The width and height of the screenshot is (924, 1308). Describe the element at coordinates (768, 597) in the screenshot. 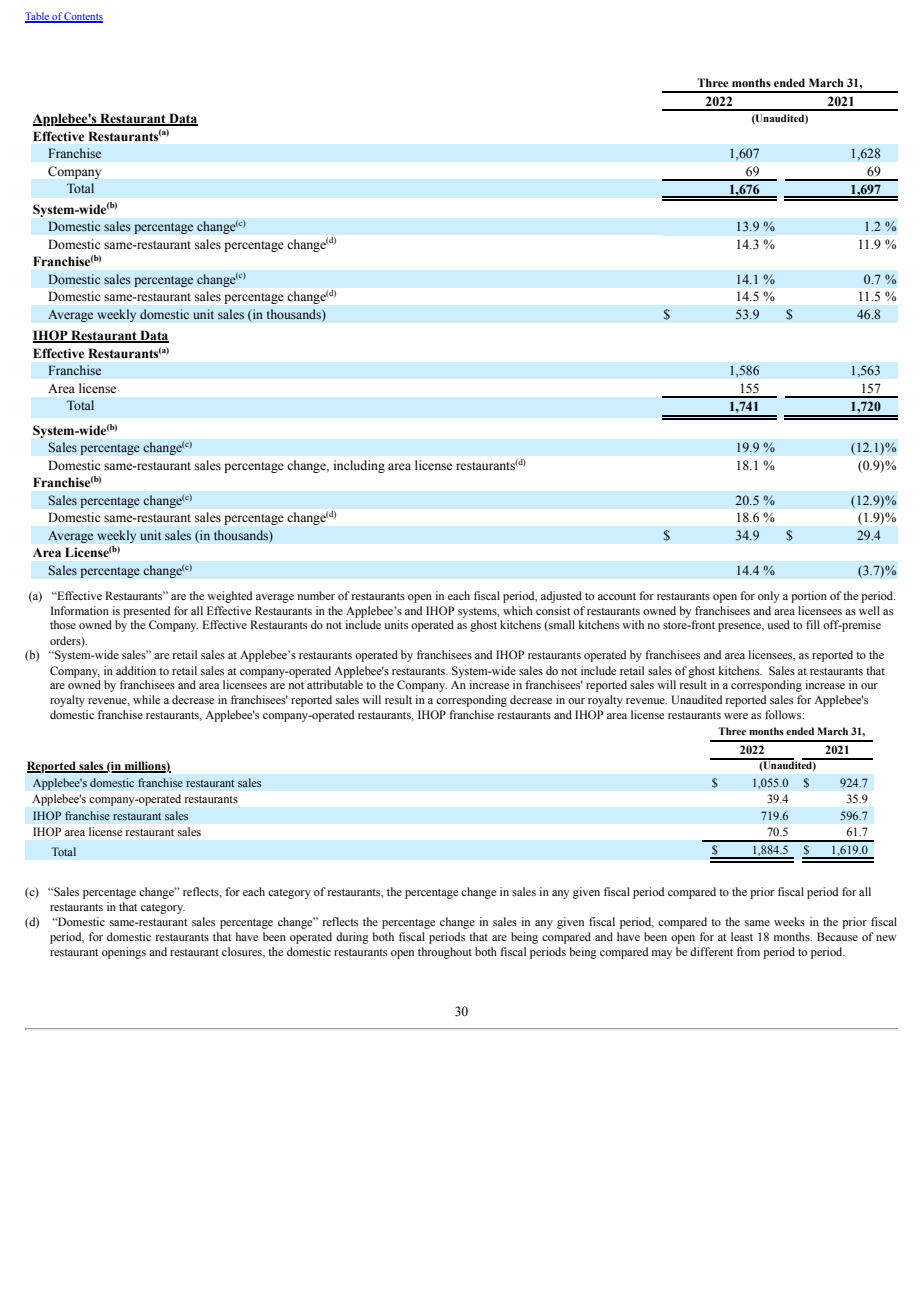

I see `only` at that location.
